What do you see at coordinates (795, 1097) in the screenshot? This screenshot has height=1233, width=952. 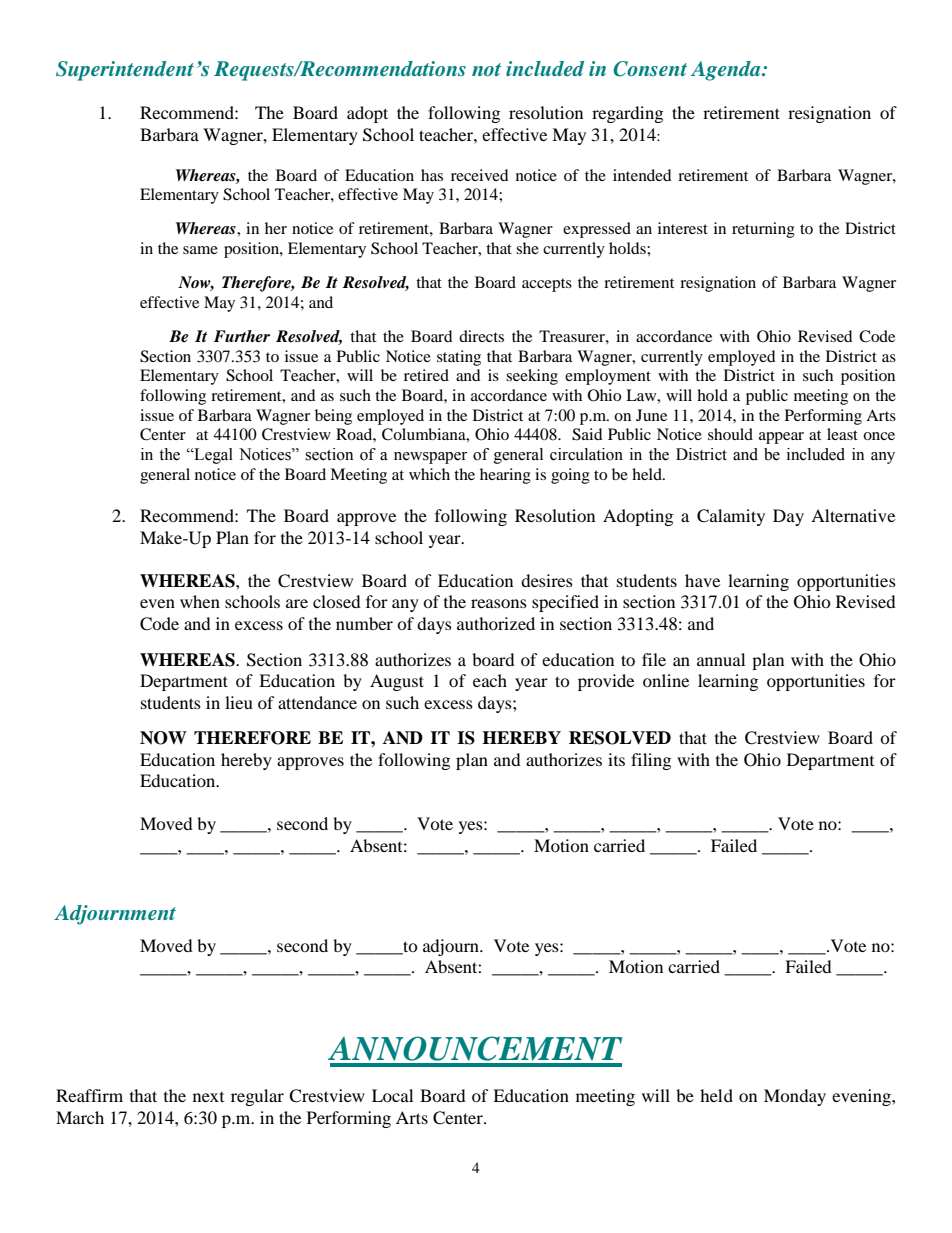 I see `Monday` at bounding box center [795, 1097].
